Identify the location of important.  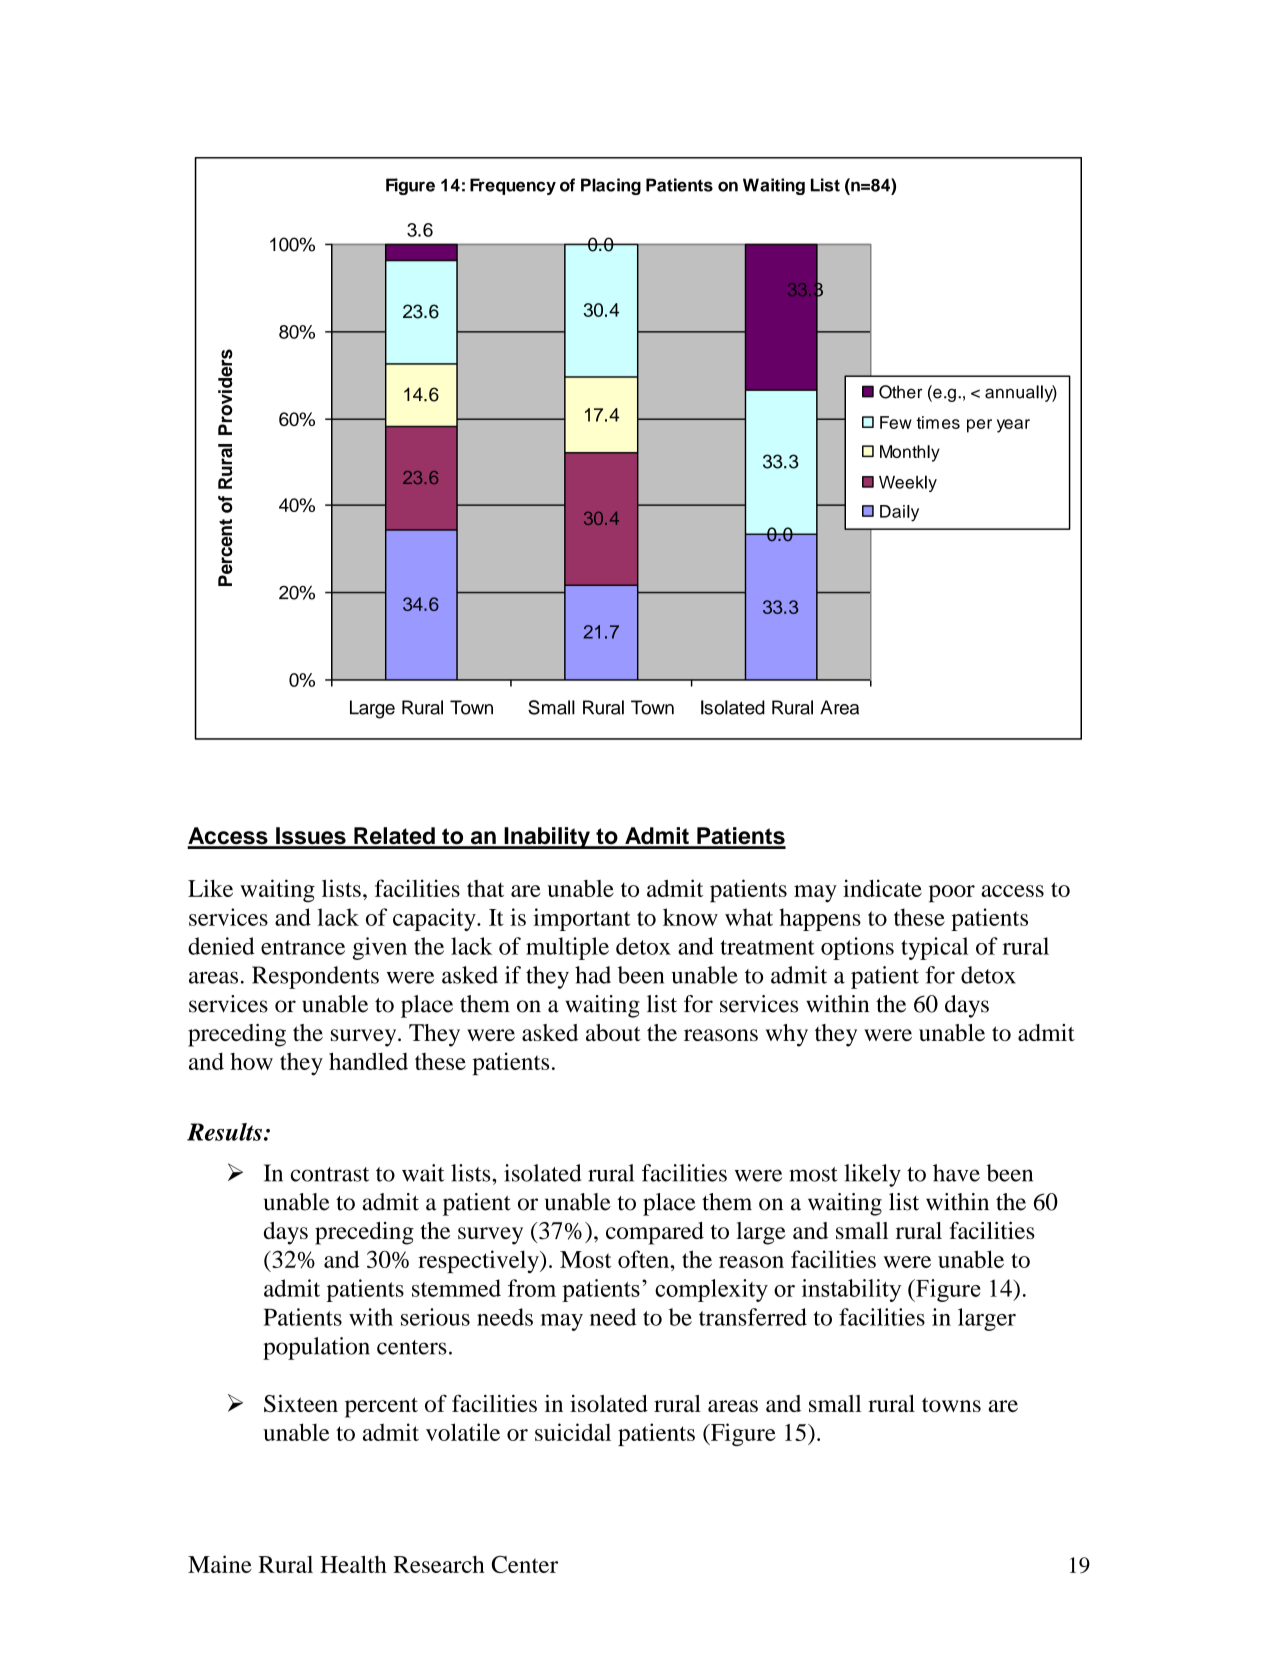
(581, 919).
